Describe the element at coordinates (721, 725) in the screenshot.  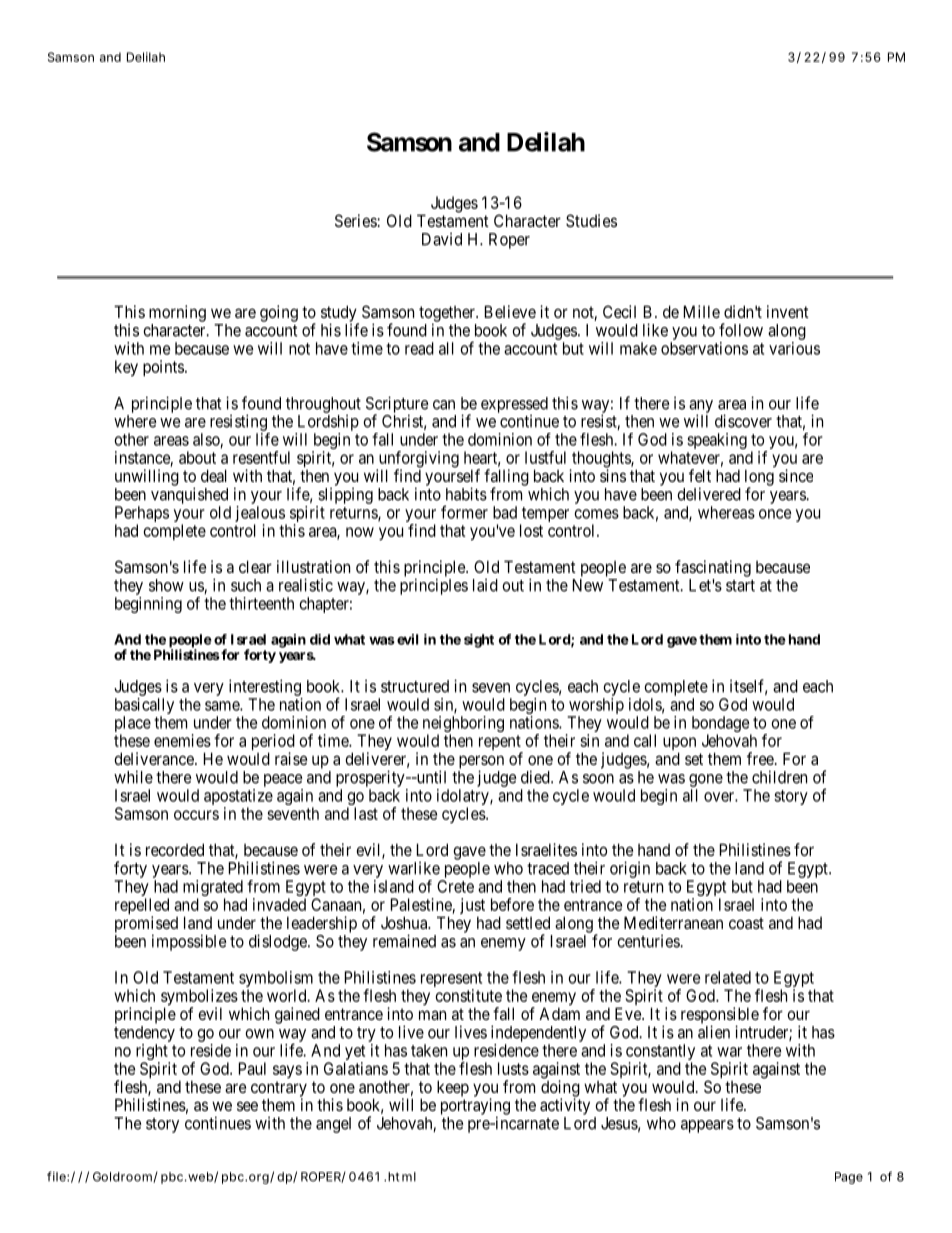
I see `bondage` at that location.
